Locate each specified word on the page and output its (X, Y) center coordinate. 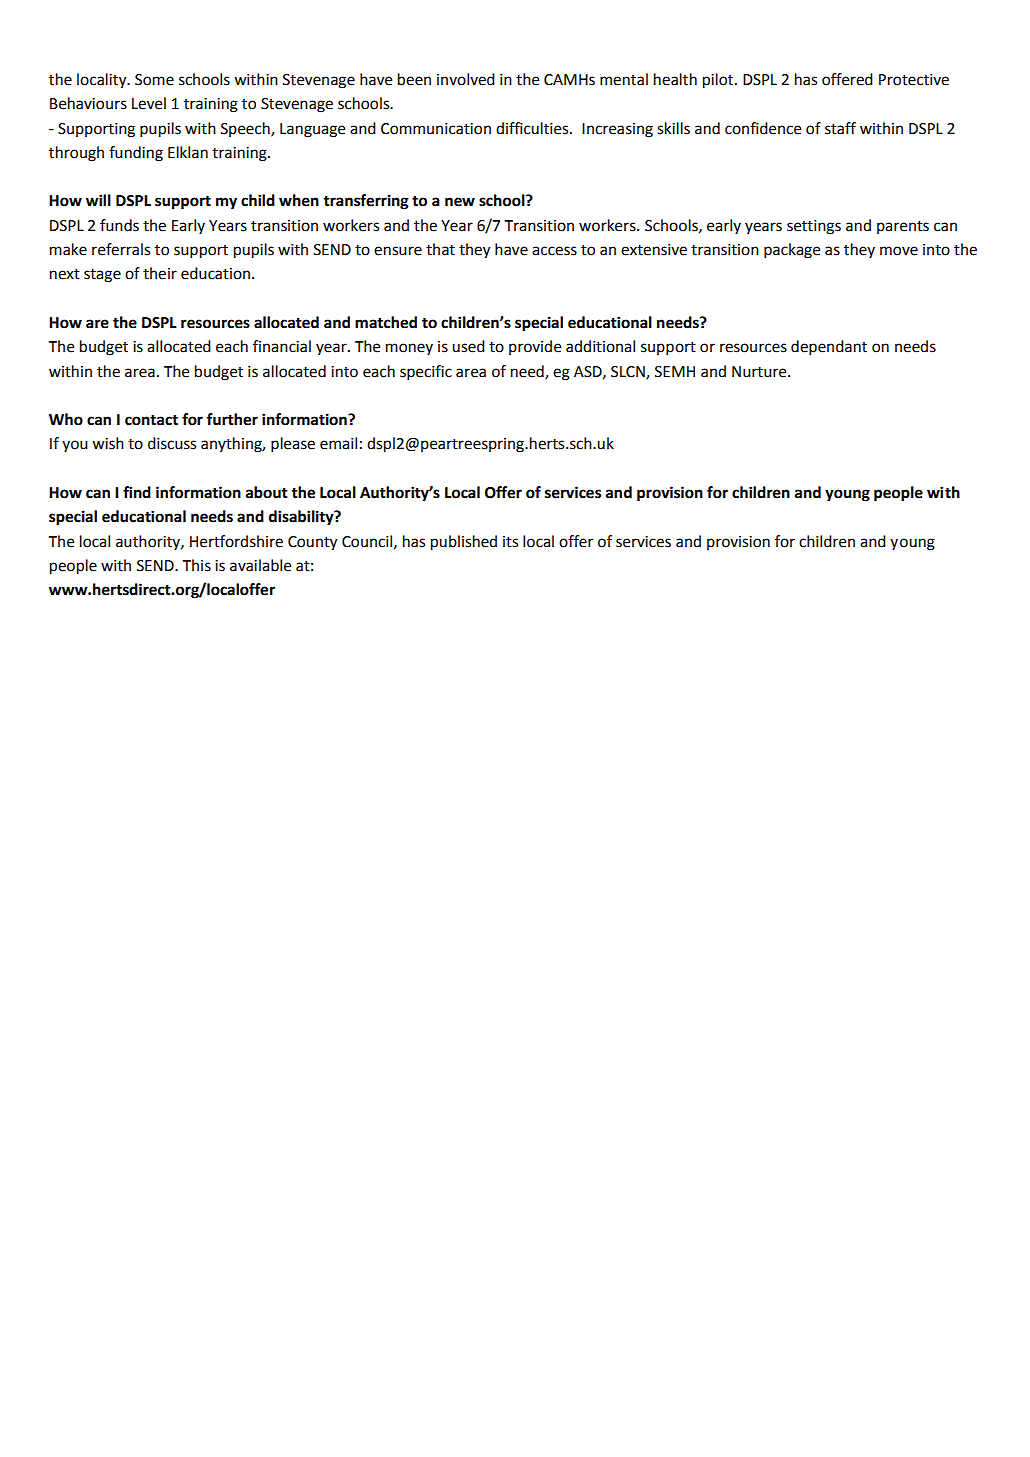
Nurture (760, 372)
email (338, 443)
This (196, 565)
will (98, 200)
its (510, 542)
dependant (829, 348)
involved (466, 79)
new (460, 202)
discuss (172, 443)
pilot (719, 81)
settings (814, 227)
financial (282, 346)
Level (149, 103)
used (468, 346)
